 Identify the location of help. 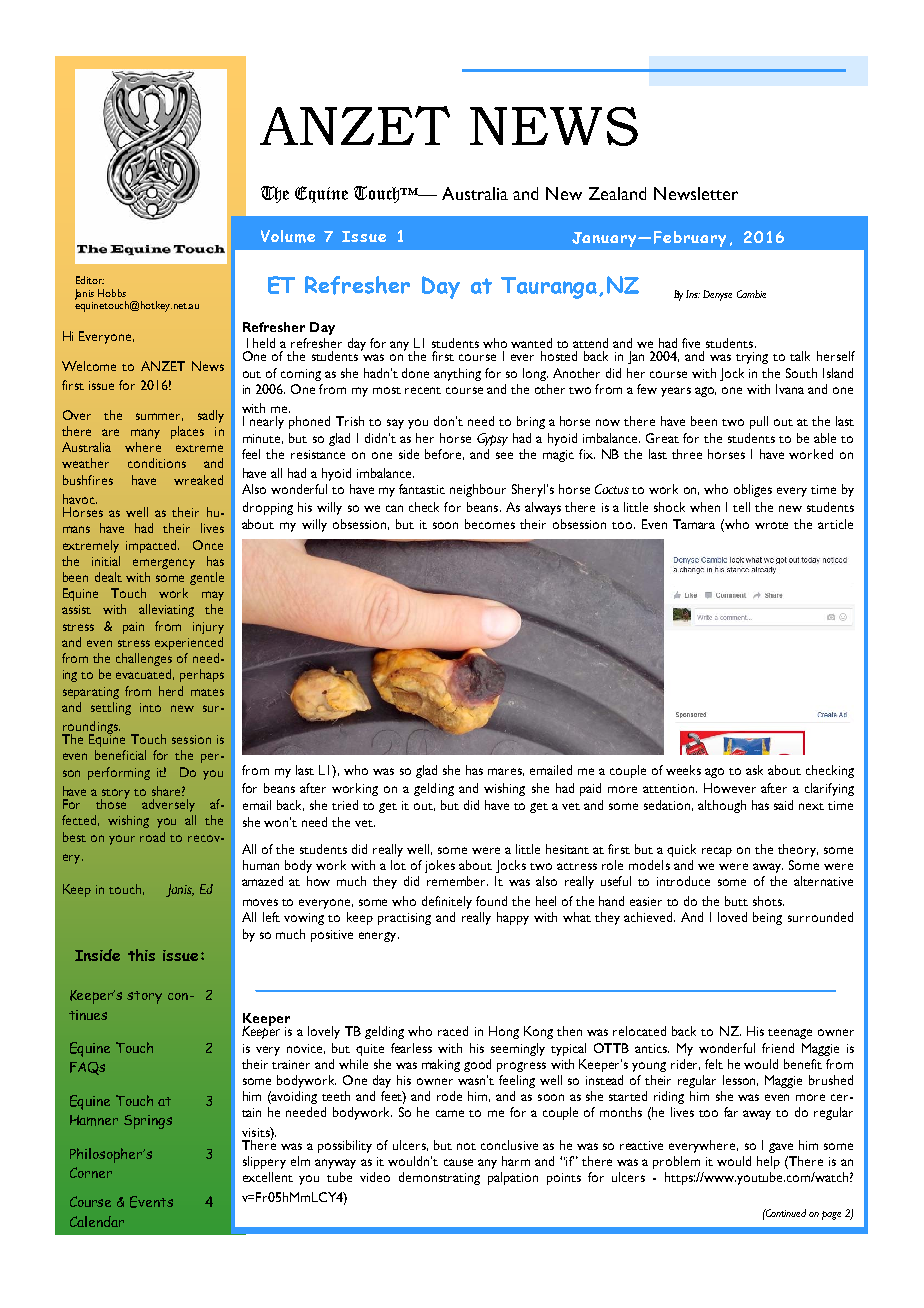
(768, 1162).
